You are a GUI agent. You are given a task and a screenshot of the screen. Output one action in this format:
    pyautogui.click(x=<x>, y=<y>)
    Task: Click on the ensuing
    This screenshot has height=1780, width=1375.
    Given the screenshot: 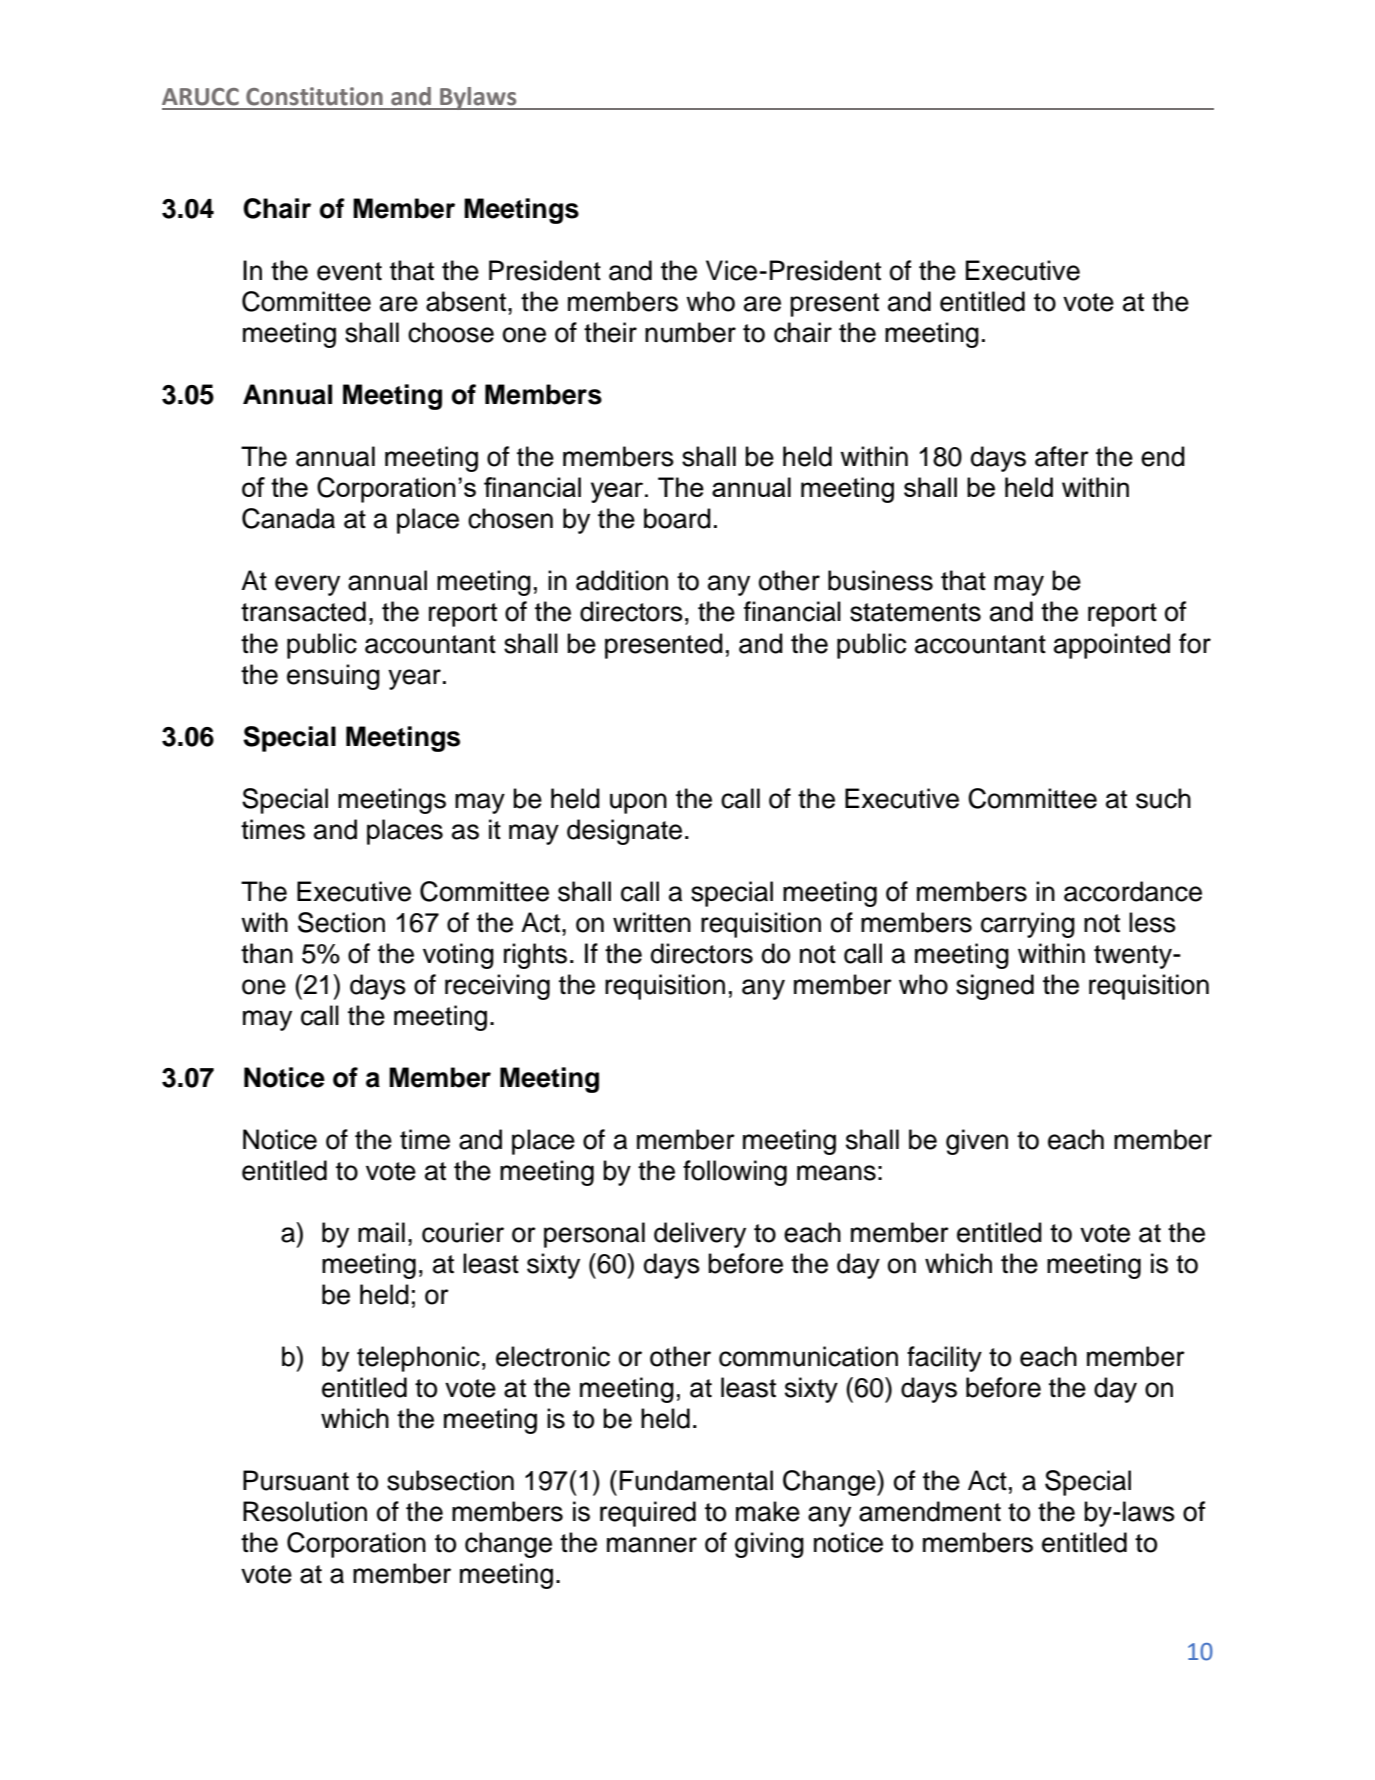 What is the action you would take?
    pyautogui.click(x=333, y=677)
